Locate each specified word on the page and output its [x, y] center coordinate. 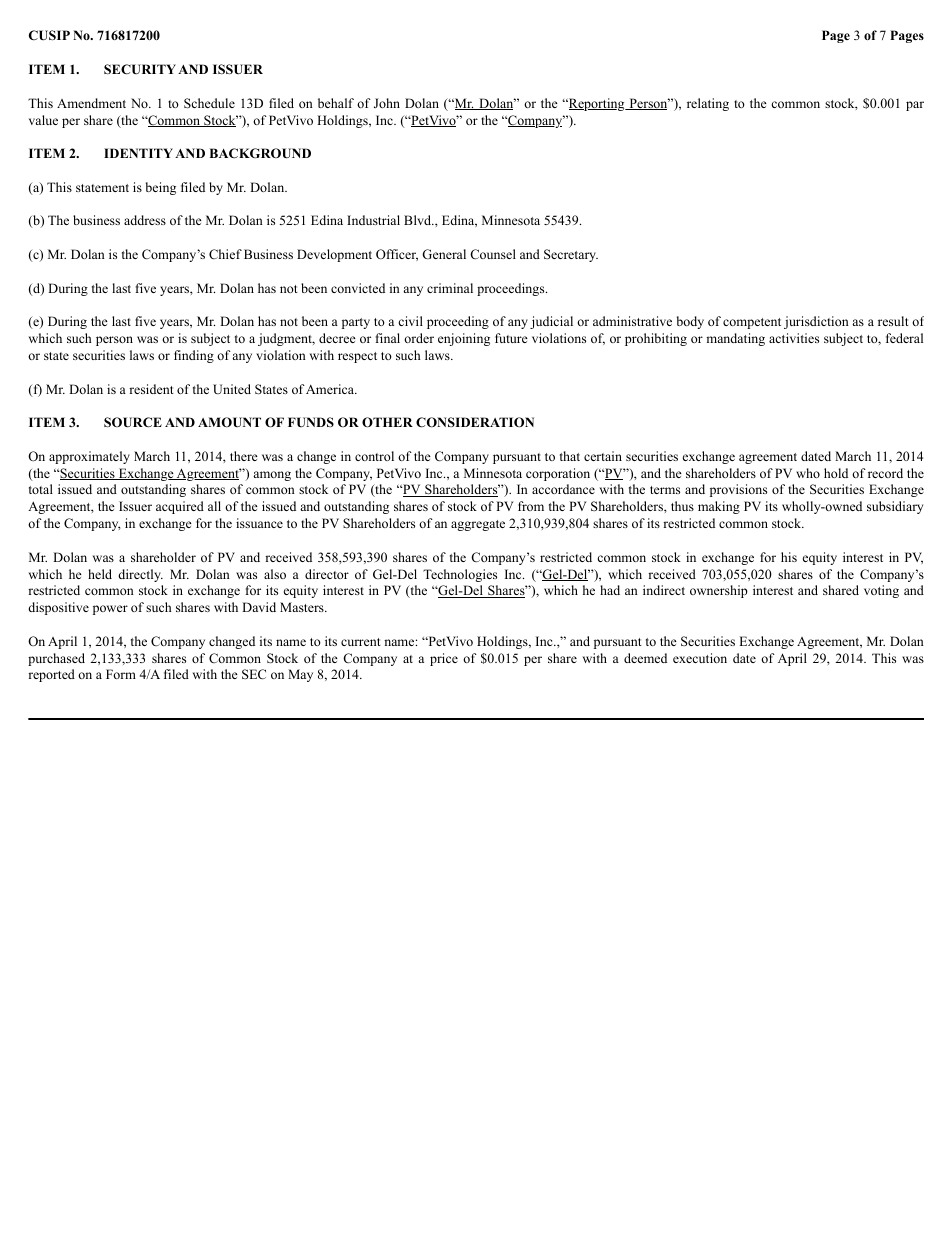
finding [194, 356]
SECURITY [140, 69]
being [161, 188]
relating [708, 104]
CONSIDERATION [475, 422]
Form [121, 674]
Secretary [571, 255]
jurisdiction [816, 322]
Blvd [419, 220]
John [387, 103]
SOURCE [133, 422]
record [885, 473]
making [719, 507]
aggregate [478, 525]
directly [140, 575]
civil [410, 321]
